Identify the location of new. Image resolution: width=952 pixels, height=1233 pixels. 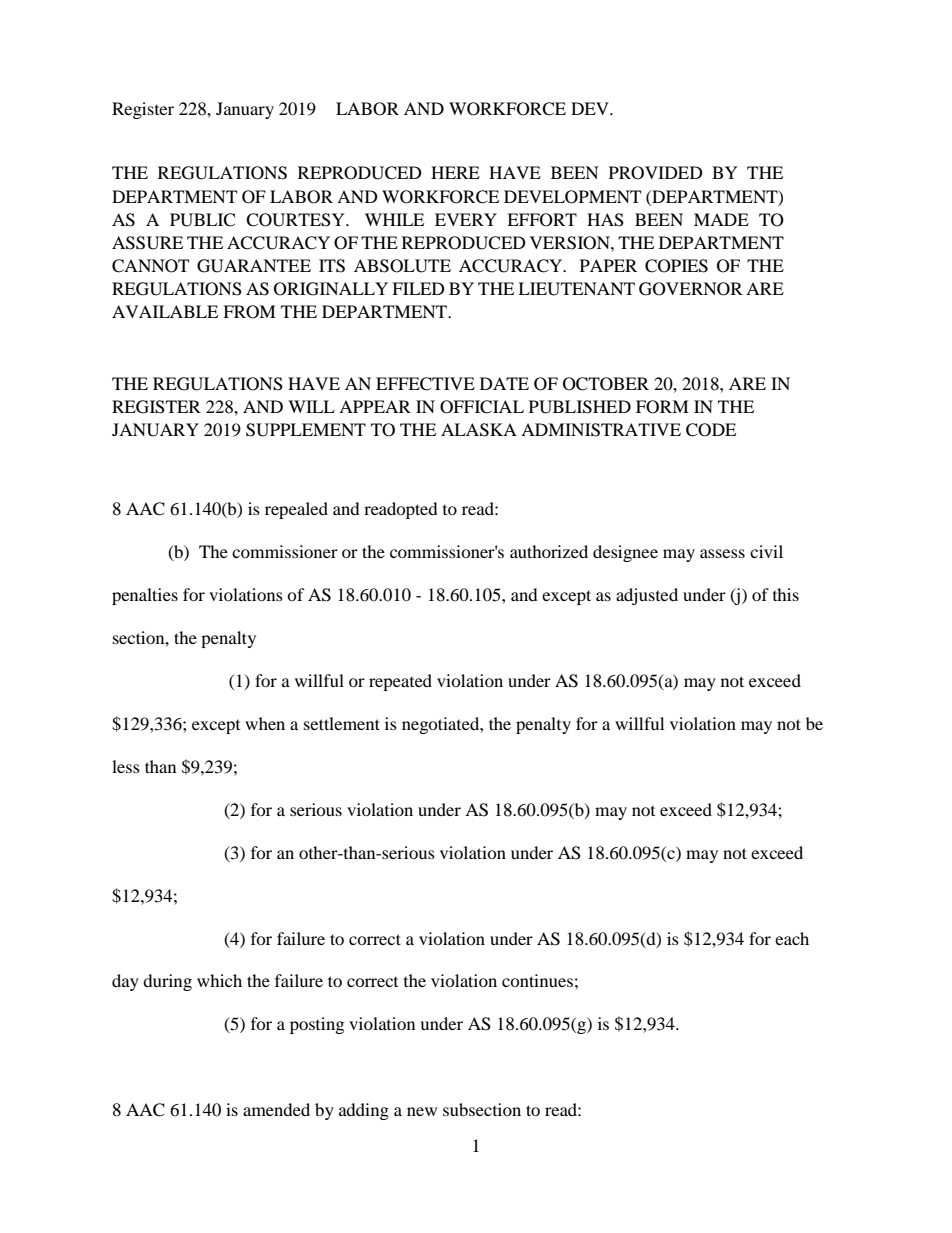
(422, 1111).
